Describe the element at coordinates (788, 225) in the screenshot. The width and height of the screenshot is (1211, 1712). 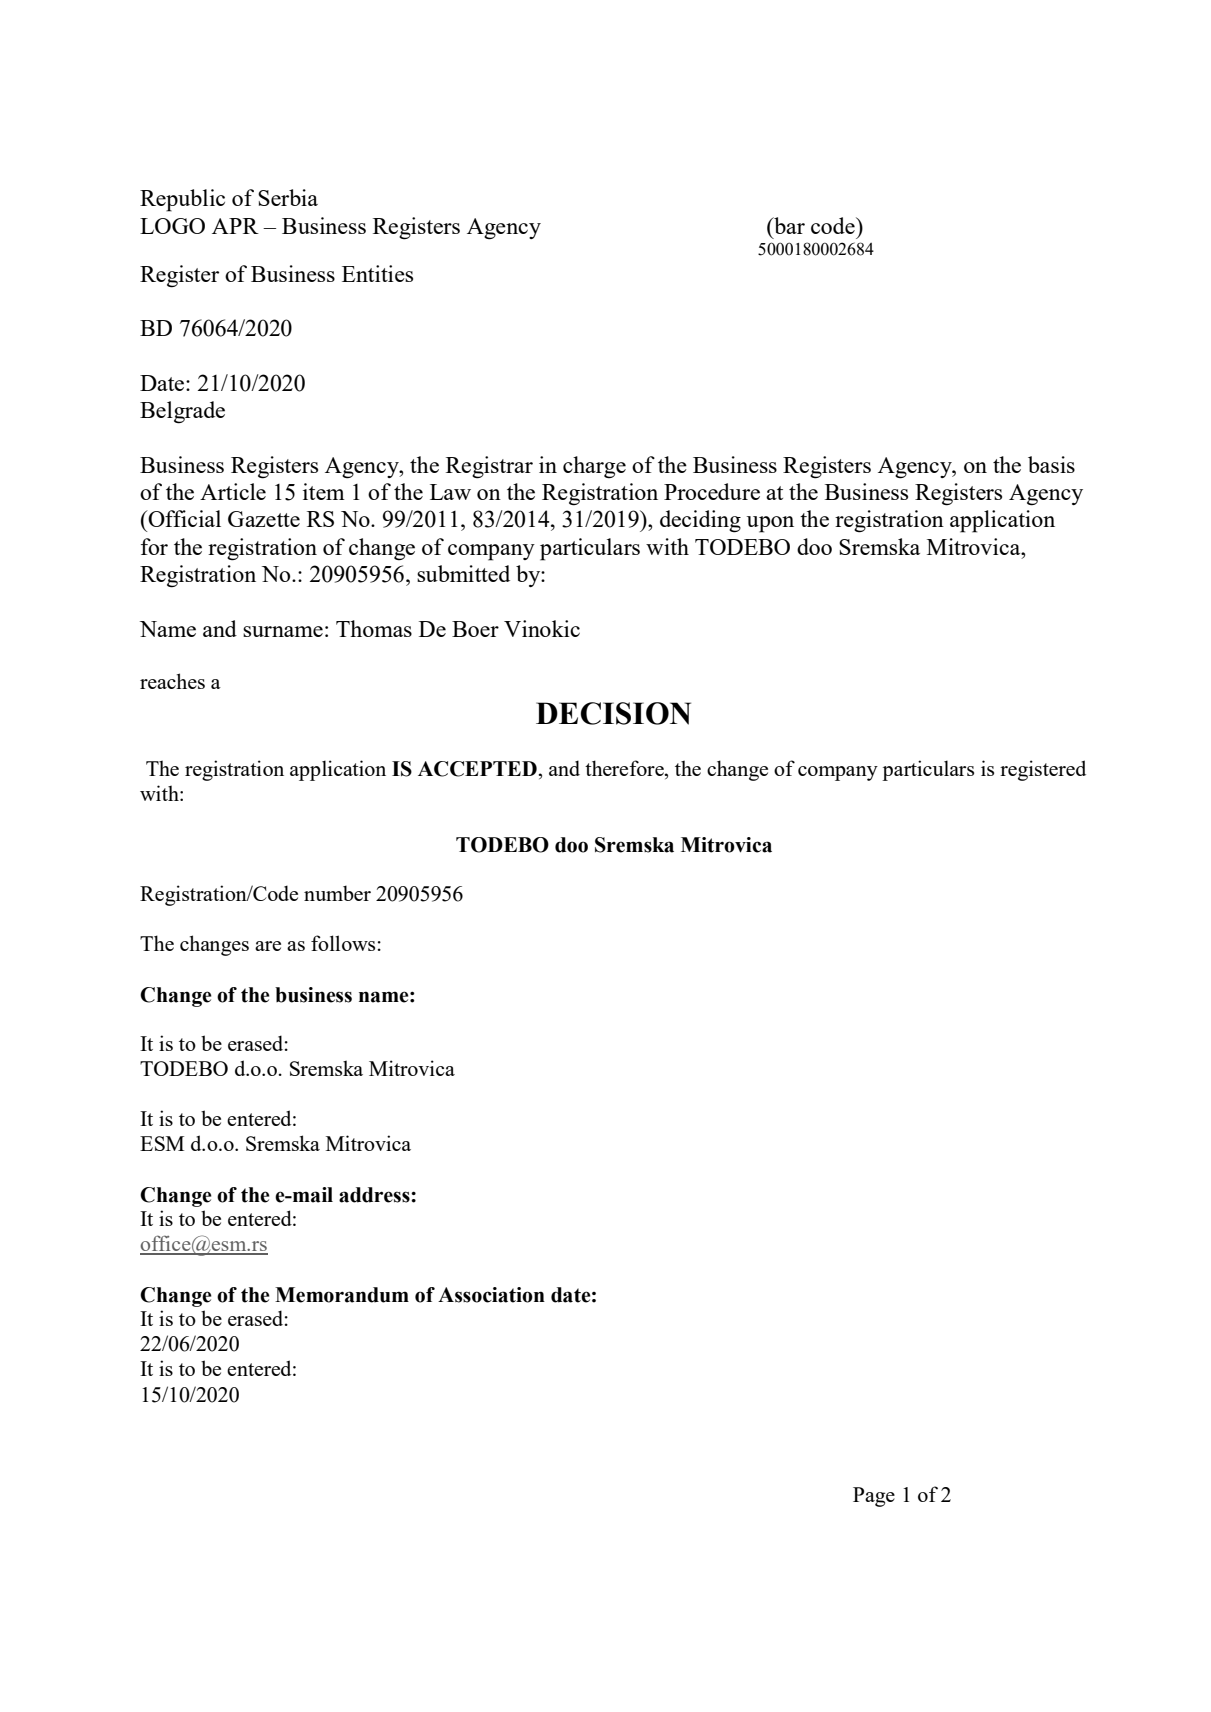
I see `bar` at that location.
